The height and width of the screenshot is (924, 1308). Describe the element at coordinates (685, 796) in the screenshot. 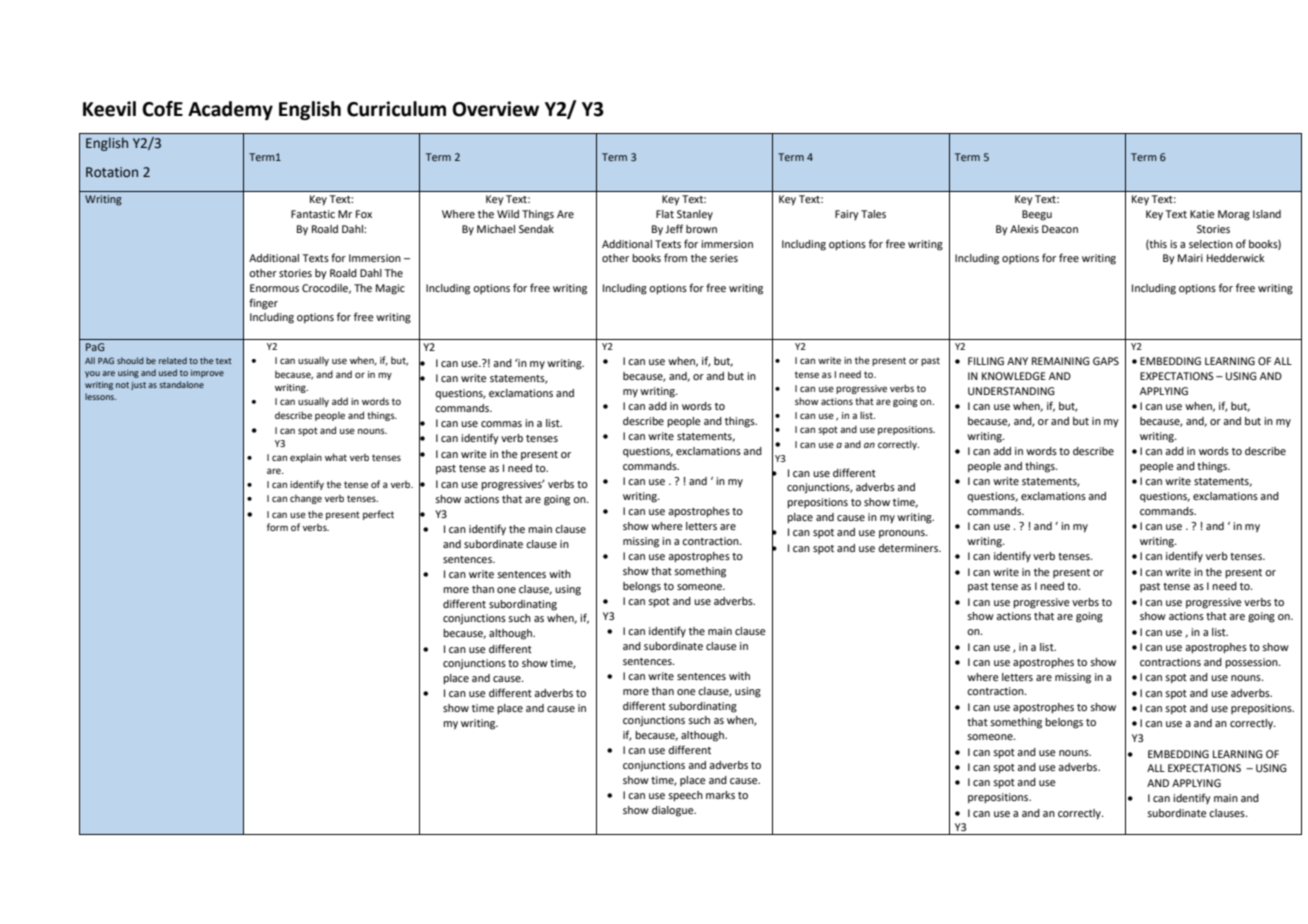

I see `speech` at that location.
